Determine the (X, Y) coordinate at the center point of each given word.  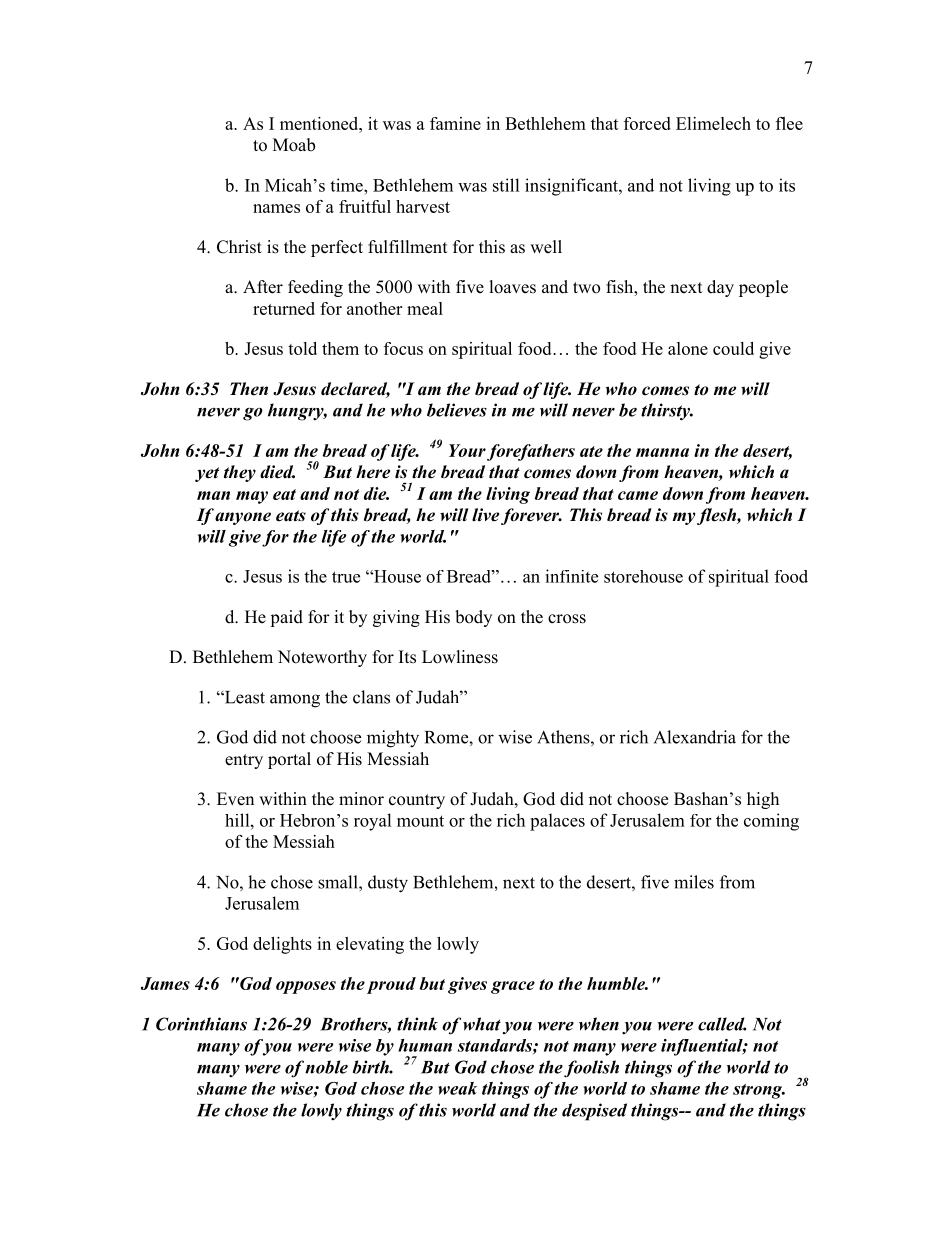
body (473, 618)
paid (286, 618)
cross (567, 619)
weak (457, 1088)
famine (455, 123)
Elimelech (713, 123)
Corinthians (201, 1024)
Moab (294, 145)
